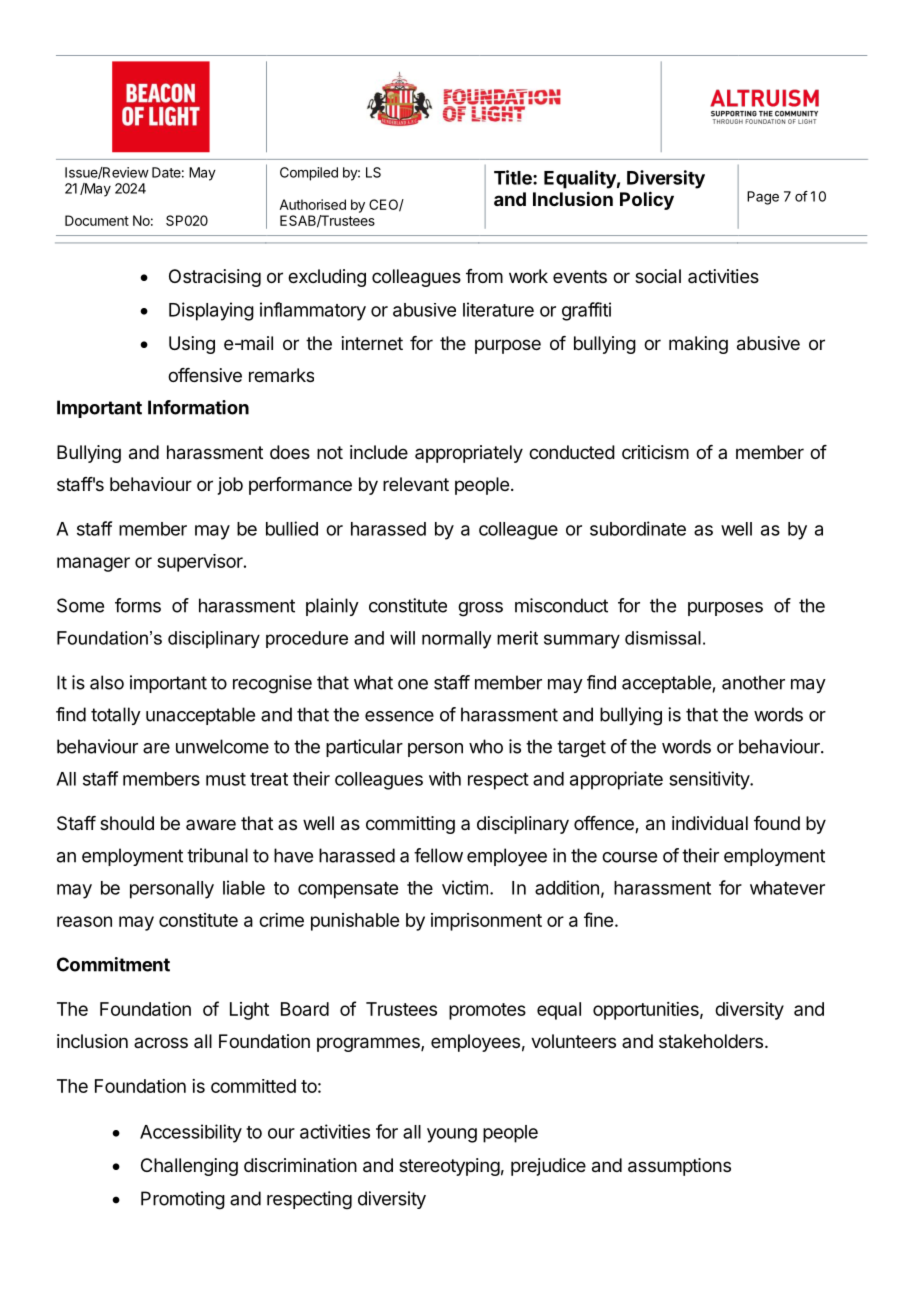 This document has width=924, height=1308. What do you see at coordinates (663, 638) in the document?
I see `dismissal` at bounding box center [663, 638].
